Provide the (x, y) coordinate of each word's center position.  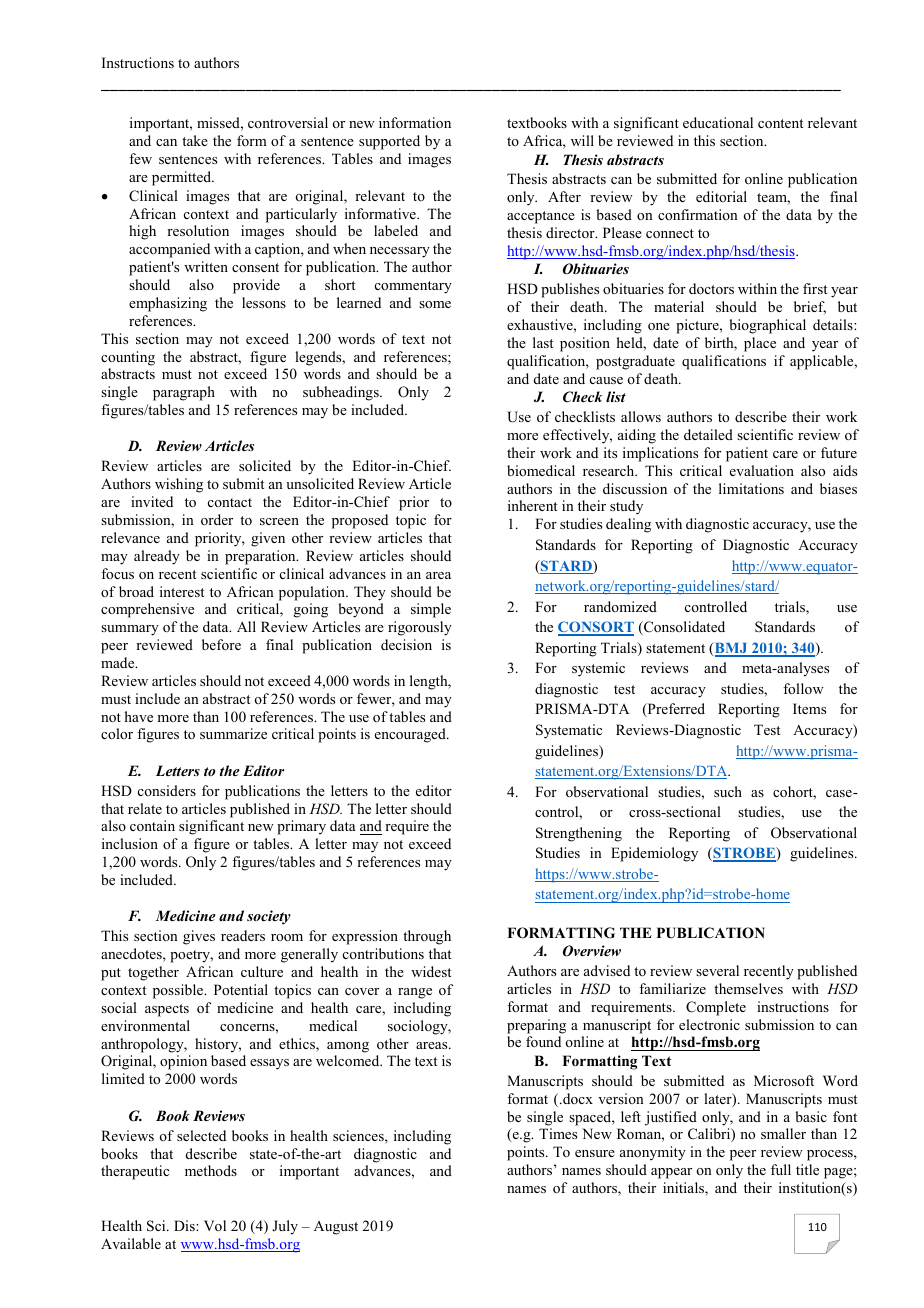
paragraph (184, 393)
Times (558, 1133)
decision (406, 644)
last (543, 342)
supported (389, 142)
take (195, 140)
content (780, 123)
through (427, 937)
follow (803, 688)
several (717, 970)
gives (199, 937)
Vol (215, 1225)
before (221, 644)
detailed (708, 434)
